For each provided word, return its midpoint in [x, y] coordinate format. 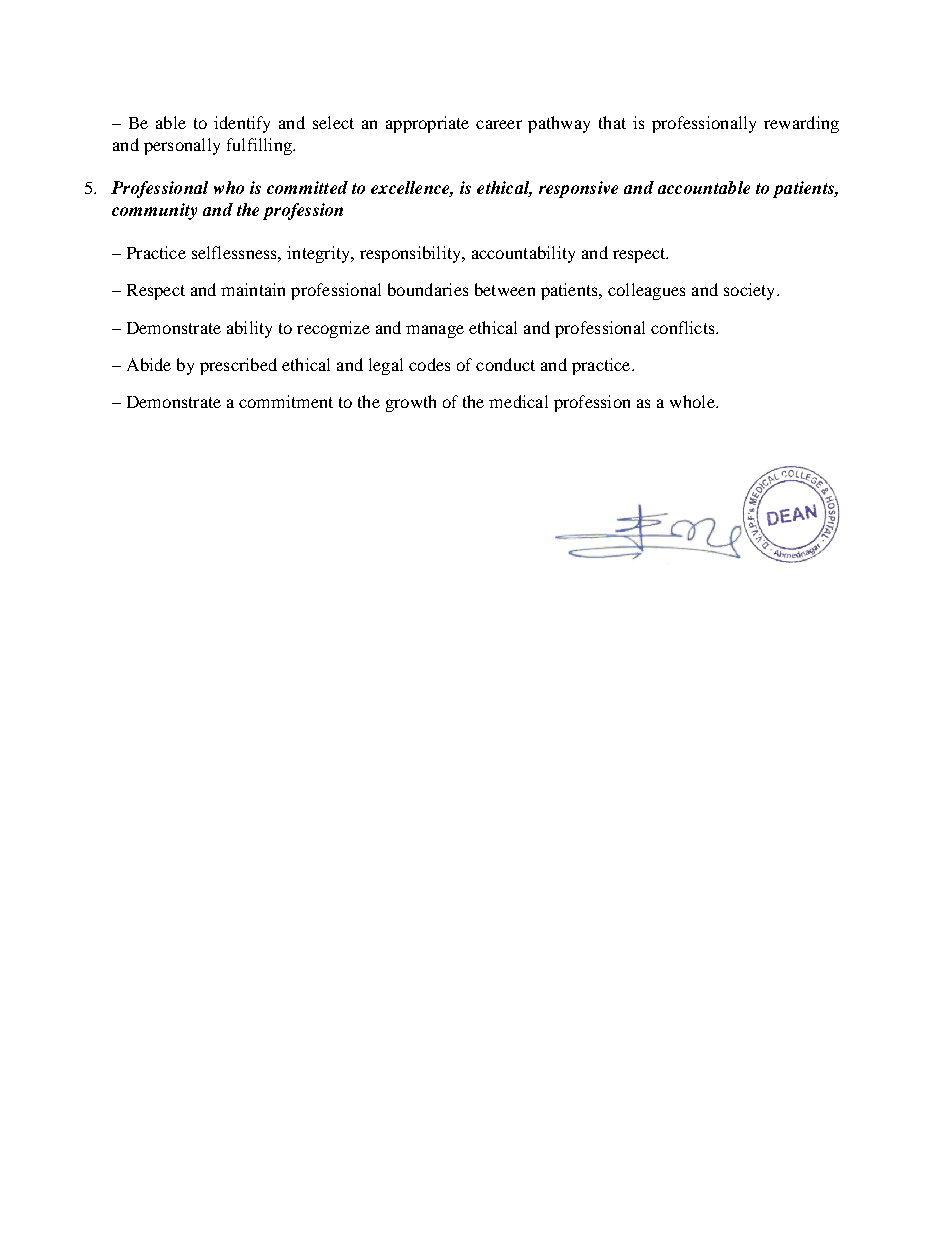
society [751, 291]
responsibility [411, 254]
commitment [286, 401]
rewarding [801, 124]
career [499, 124]
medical [518, 401]
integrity [319, 254]
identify [242, 124]
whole [693, 401]
